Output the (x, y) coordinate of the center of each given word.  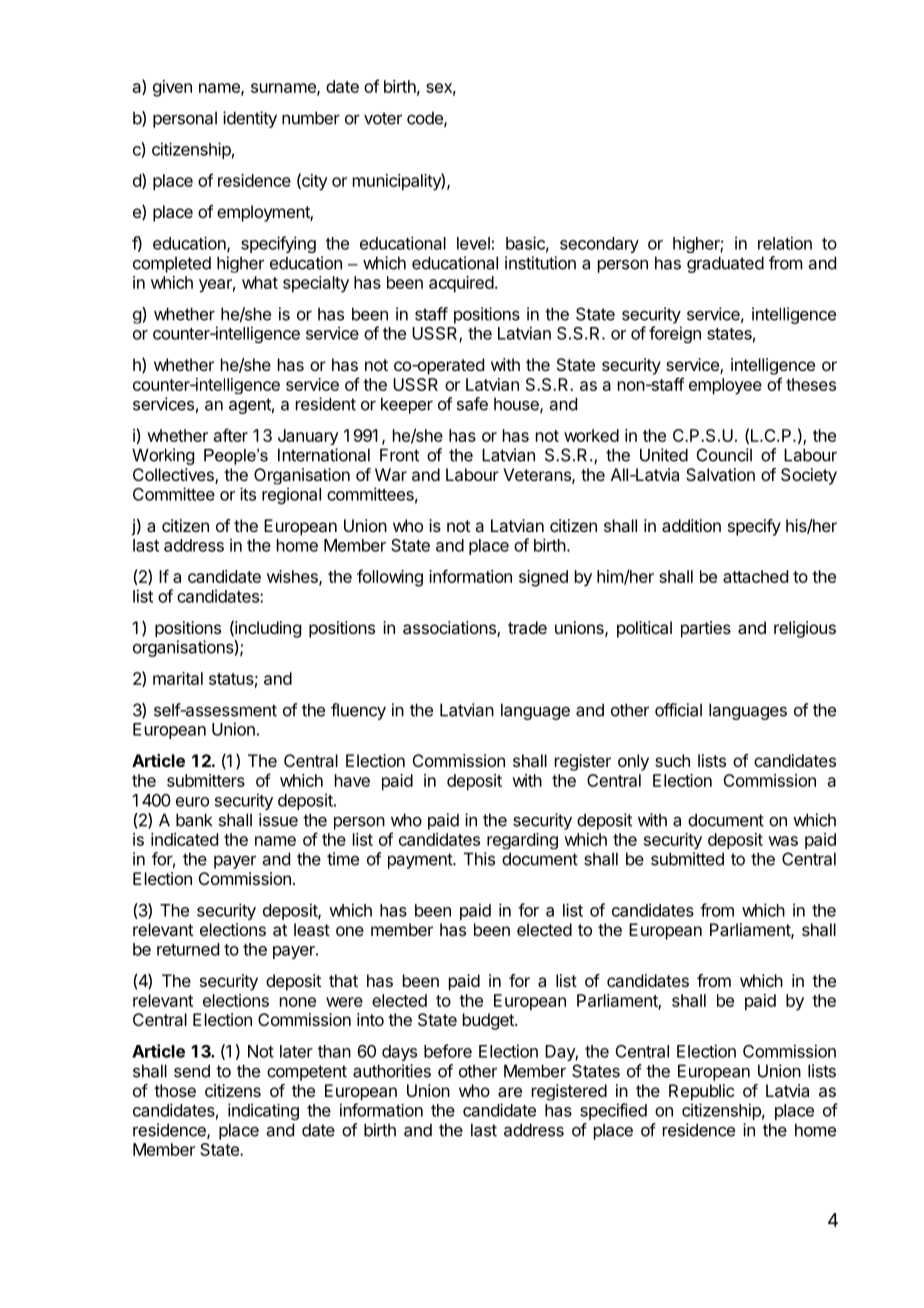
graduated (725, 264)
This (479, 859)
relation (785, 243)
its (248, 494)
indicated (184, 839)
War (391, 474)
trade (527, 627)
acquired (461, 284)
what (260, 282)
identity (250, 119)
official (678, 710)
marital (178, 678)
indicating (263, 1111)
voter (383, 118)
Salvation (720, 474)
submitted (687, 859)
